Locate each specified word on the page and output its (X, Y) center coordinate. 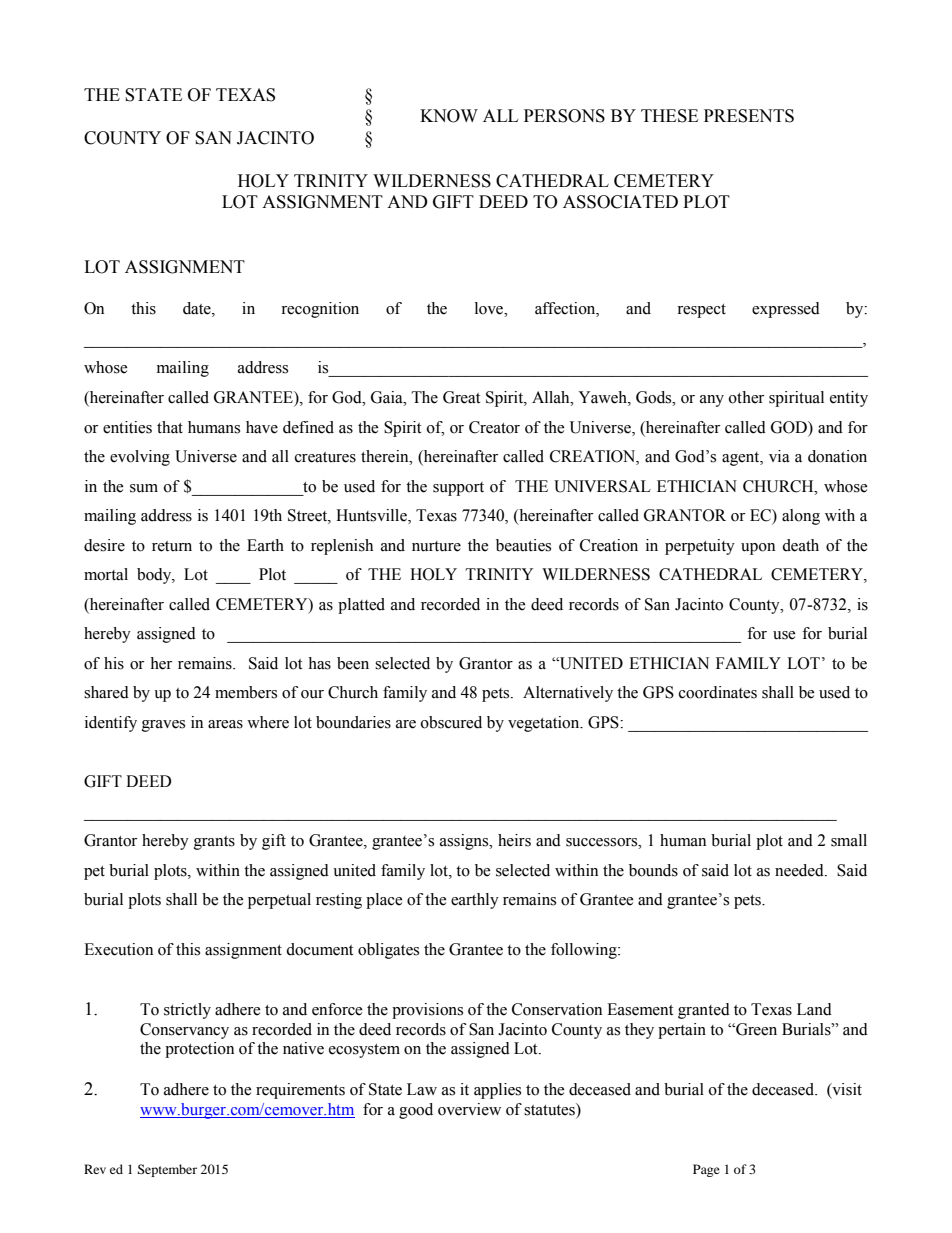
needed (800, 870)
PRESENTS (749, 116)
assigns (465, 842)
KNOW (449, 116)
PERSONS (564, 116)
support (458, 489)
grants (214, 843)
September (167, 1170)
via (779, 456)
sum (144, 488)
